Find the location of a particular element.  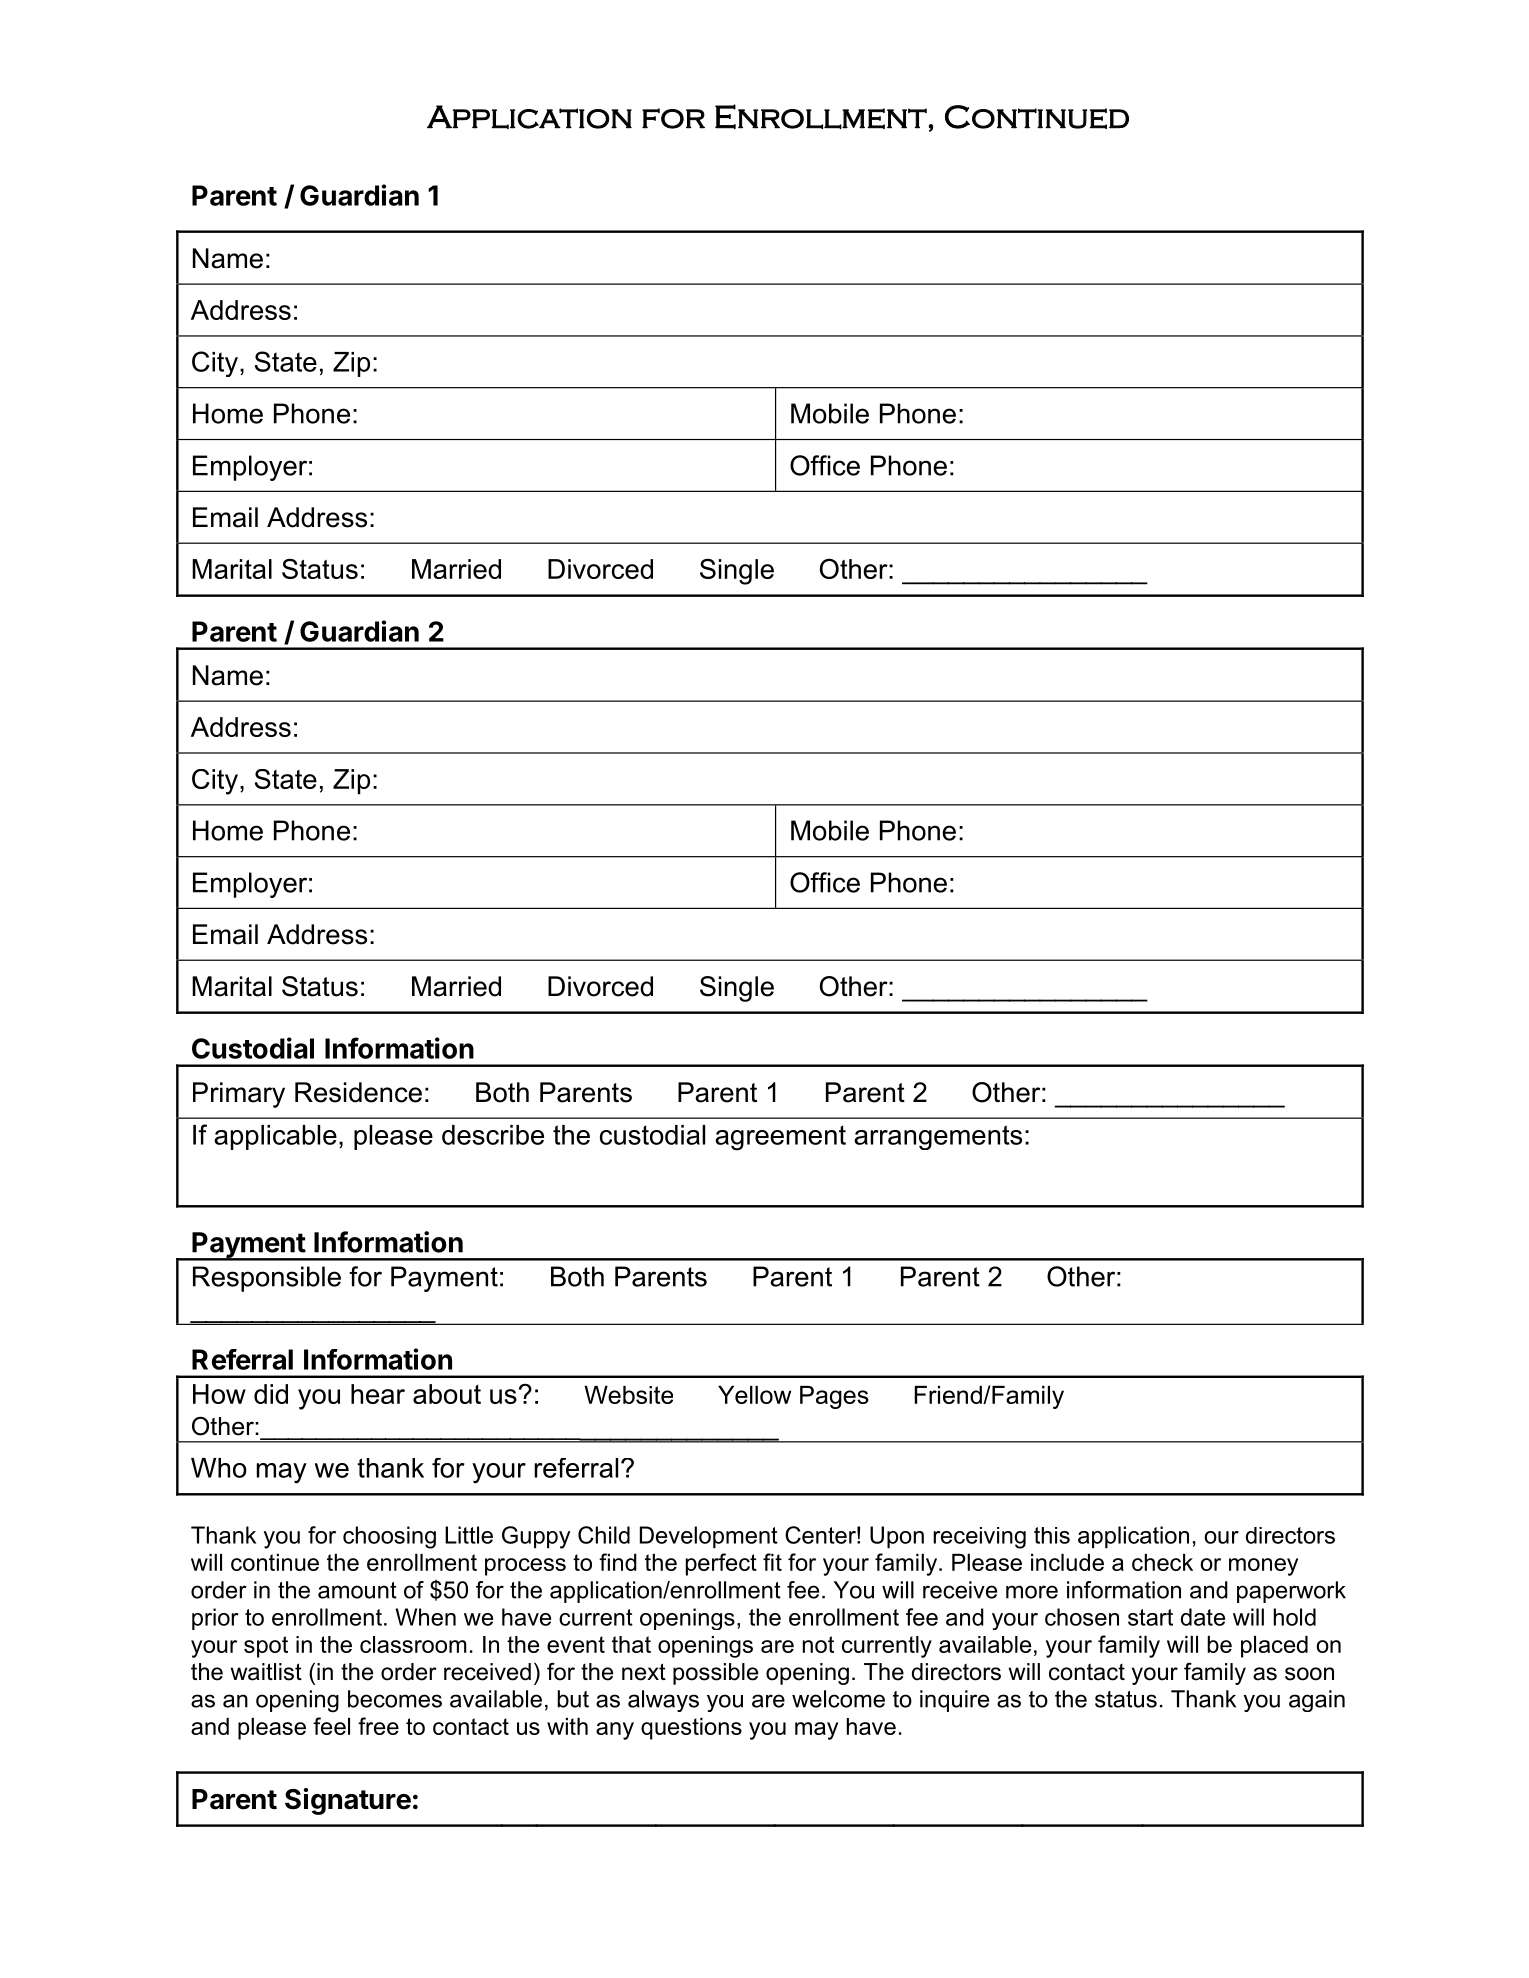

Yellow is located at coordinates (754, 1395).
